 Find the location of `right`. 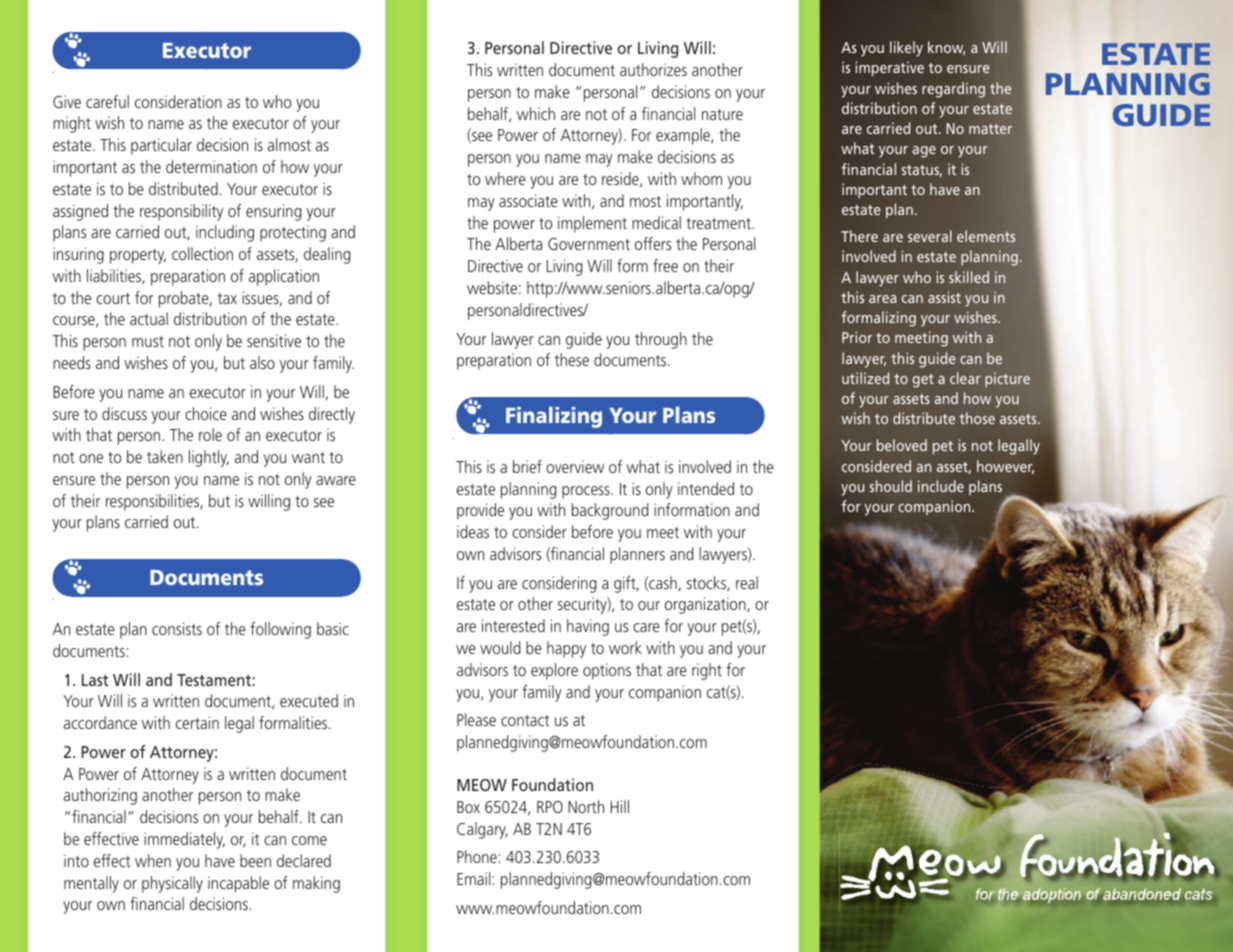

right is located at coordinates (707, 671).
